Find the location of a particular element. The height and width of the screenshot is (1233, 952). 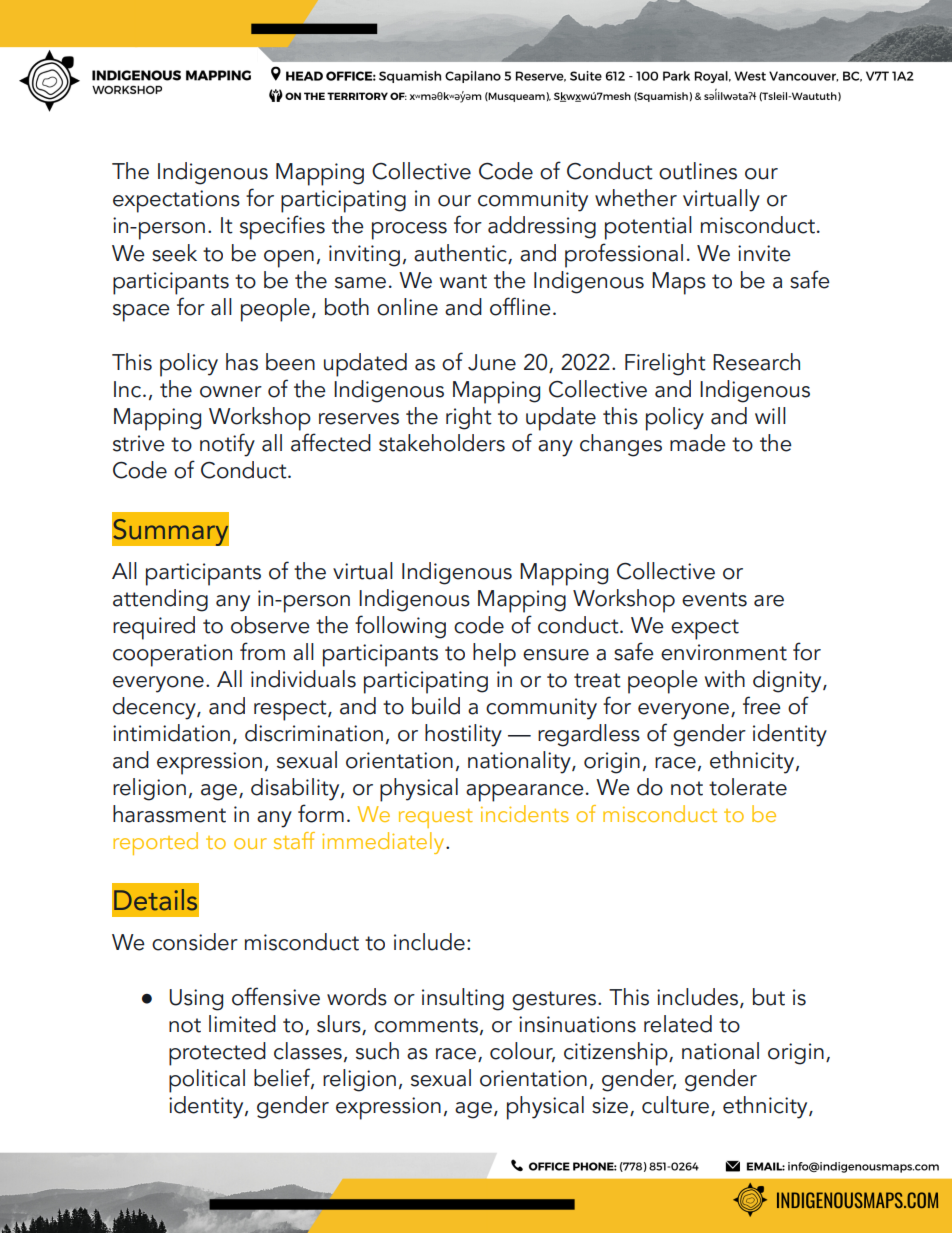

events is located at coordinates (714, 599).
